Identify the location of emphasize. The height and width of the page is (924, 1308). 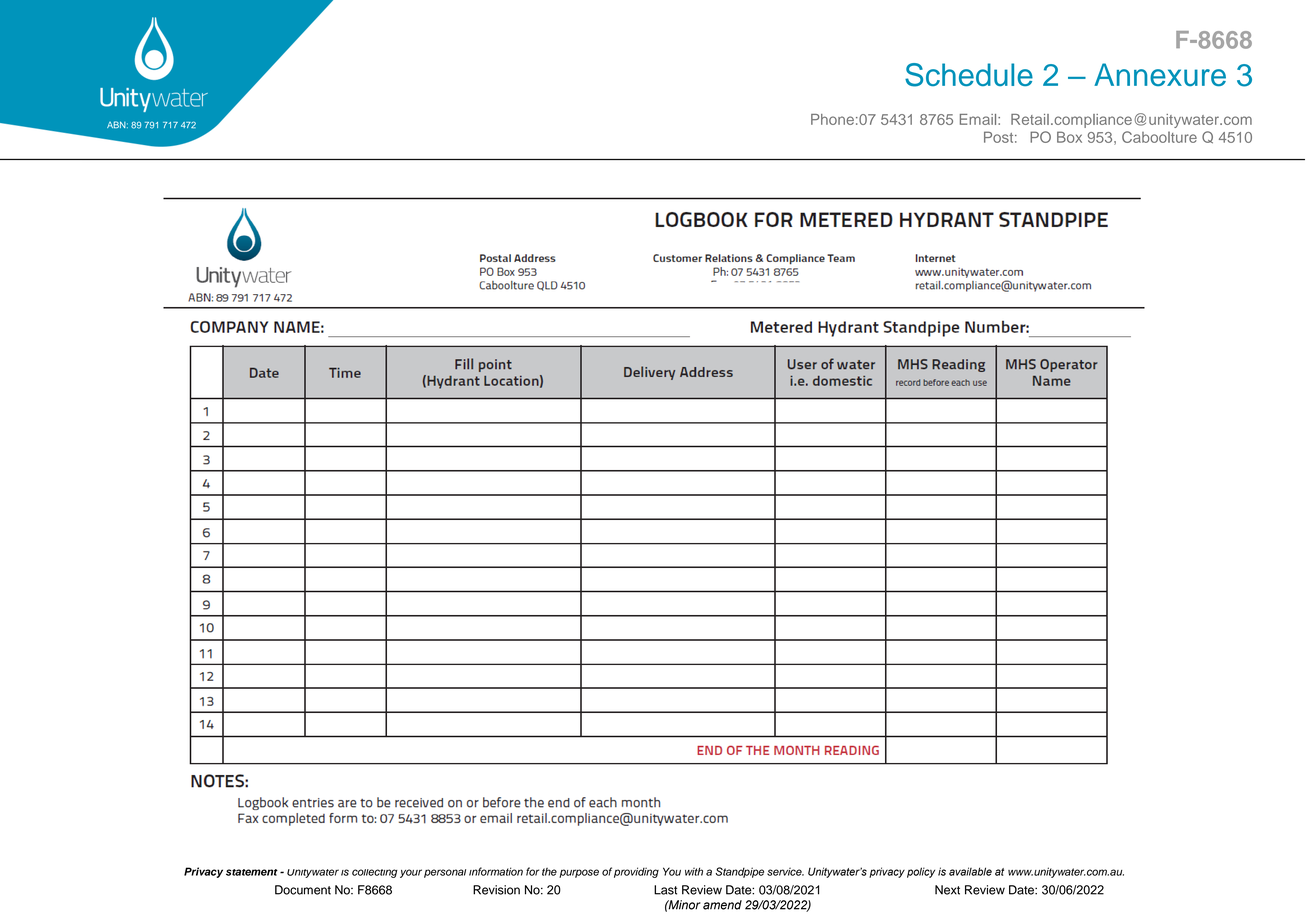
(756, 438).
